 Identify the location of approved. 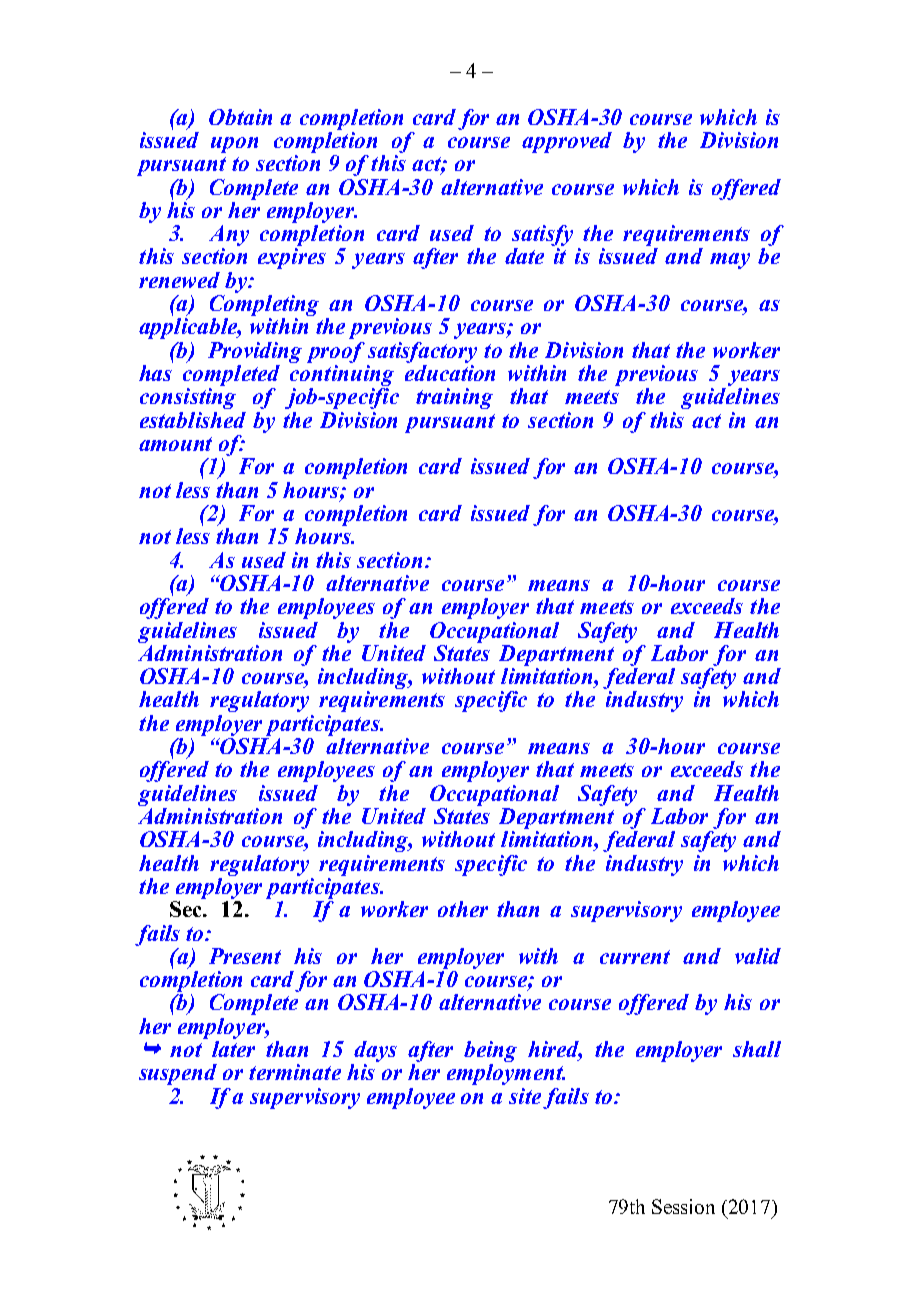
(567, 142).
